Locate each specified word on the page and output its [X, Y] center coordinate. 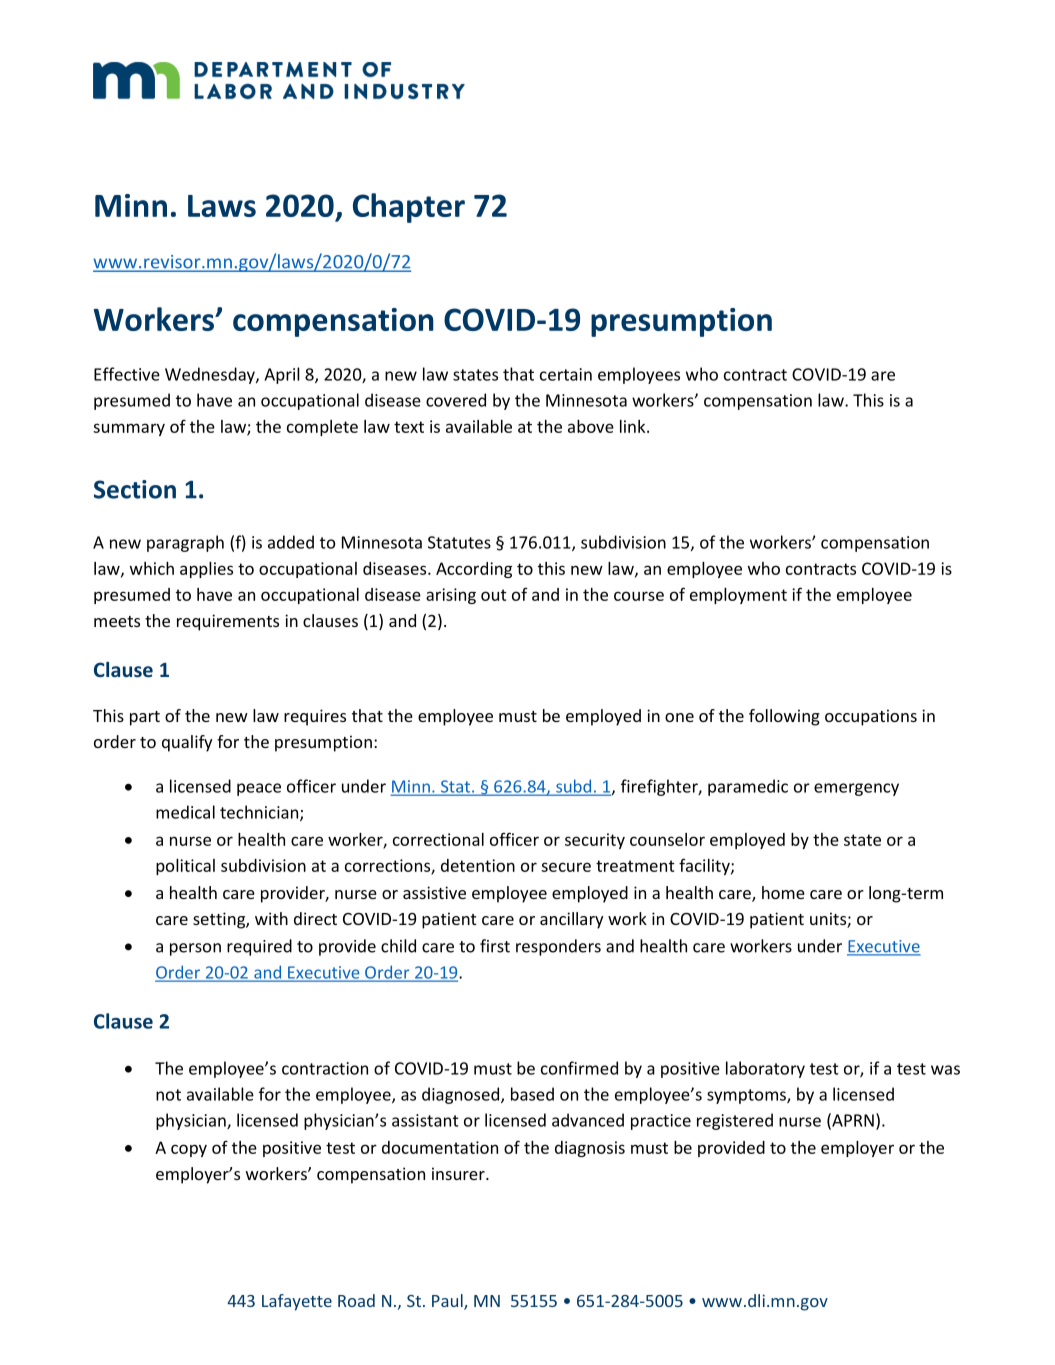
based [532, 1094]
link [634, 426]
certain [566, 374]
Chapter [409, 208]
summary [129, 429]
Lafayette [297, 1302]
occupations [871, 717]
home [783, 892]
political [185, 867]
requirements [228, 622]
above [591, 426]
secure [566, 867]
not [168, 1095]
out [494, 595]
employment [738, 596]
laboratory [765, 1069]
